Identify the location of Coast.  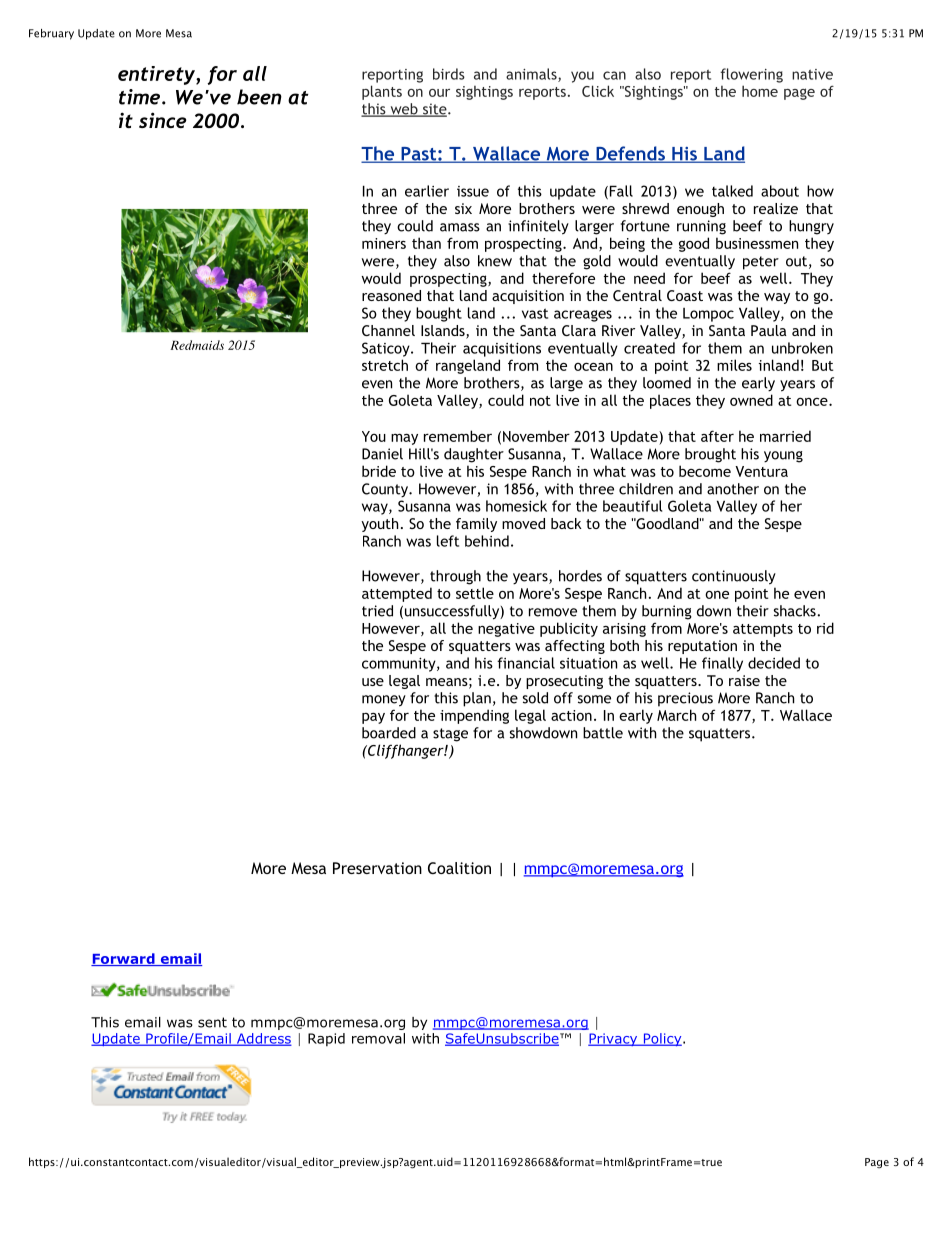
(685, 295).
